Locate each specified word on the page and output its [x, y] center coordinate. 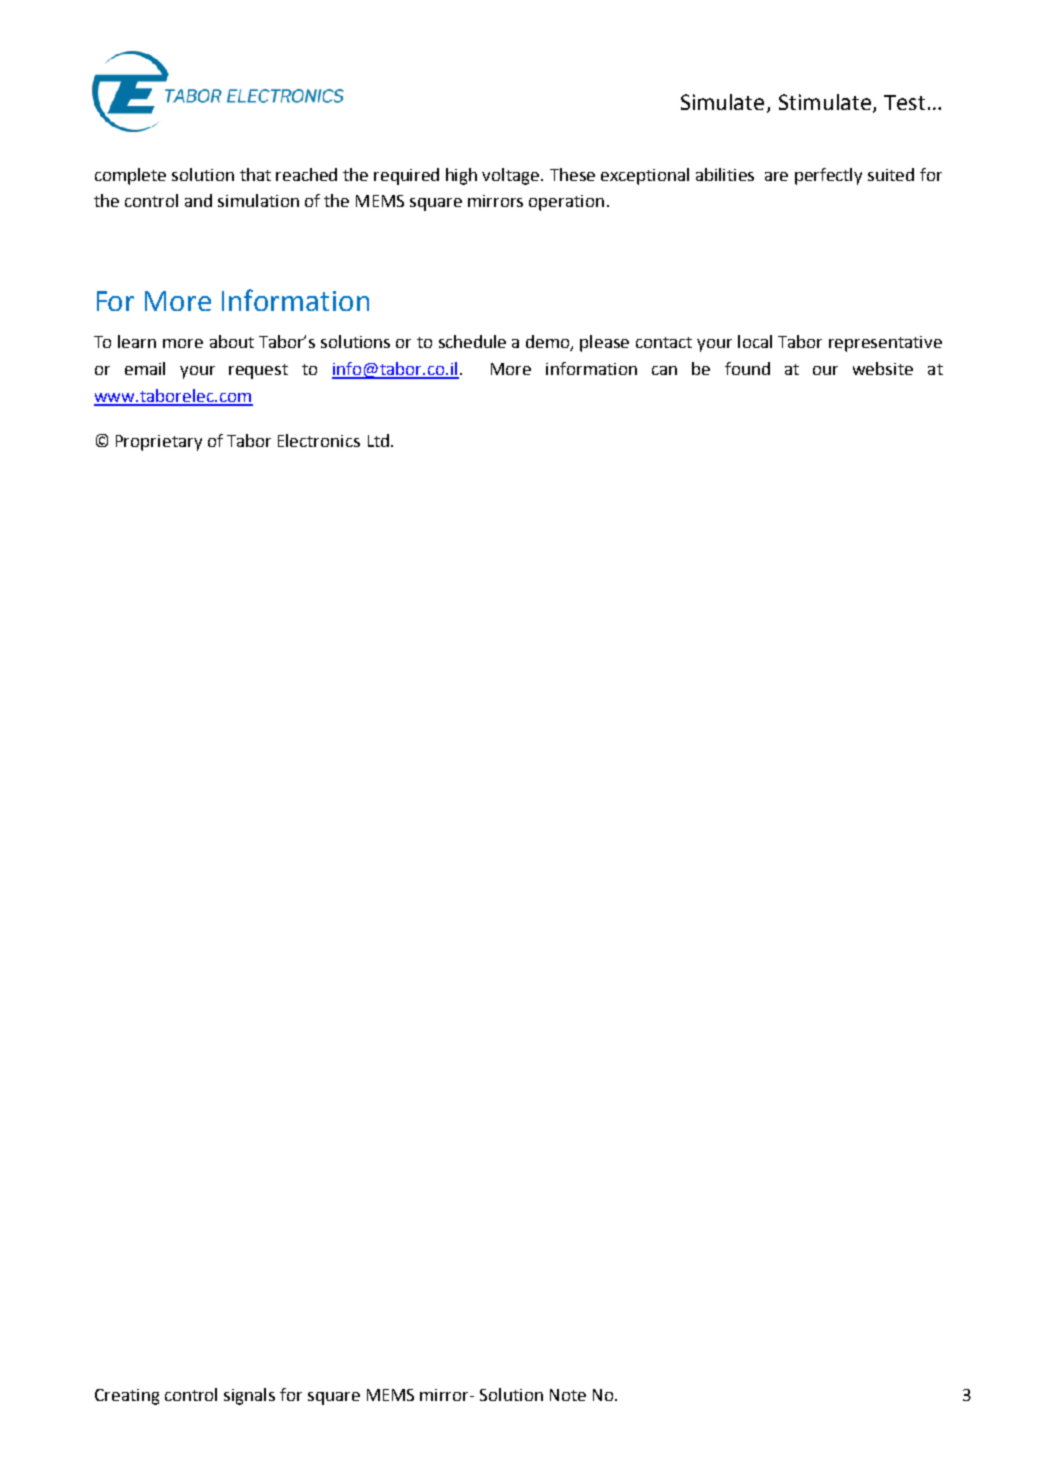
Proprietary [159, 443]
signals [249, 1396]
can [664, 370]
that [255, 174]
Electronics [319, 440]
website [883, 368]
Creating [127, 1397]
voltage [512, 176]
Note [568, 1395]
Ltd [378, 440]
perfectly [828, 176]
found [747, 368]
